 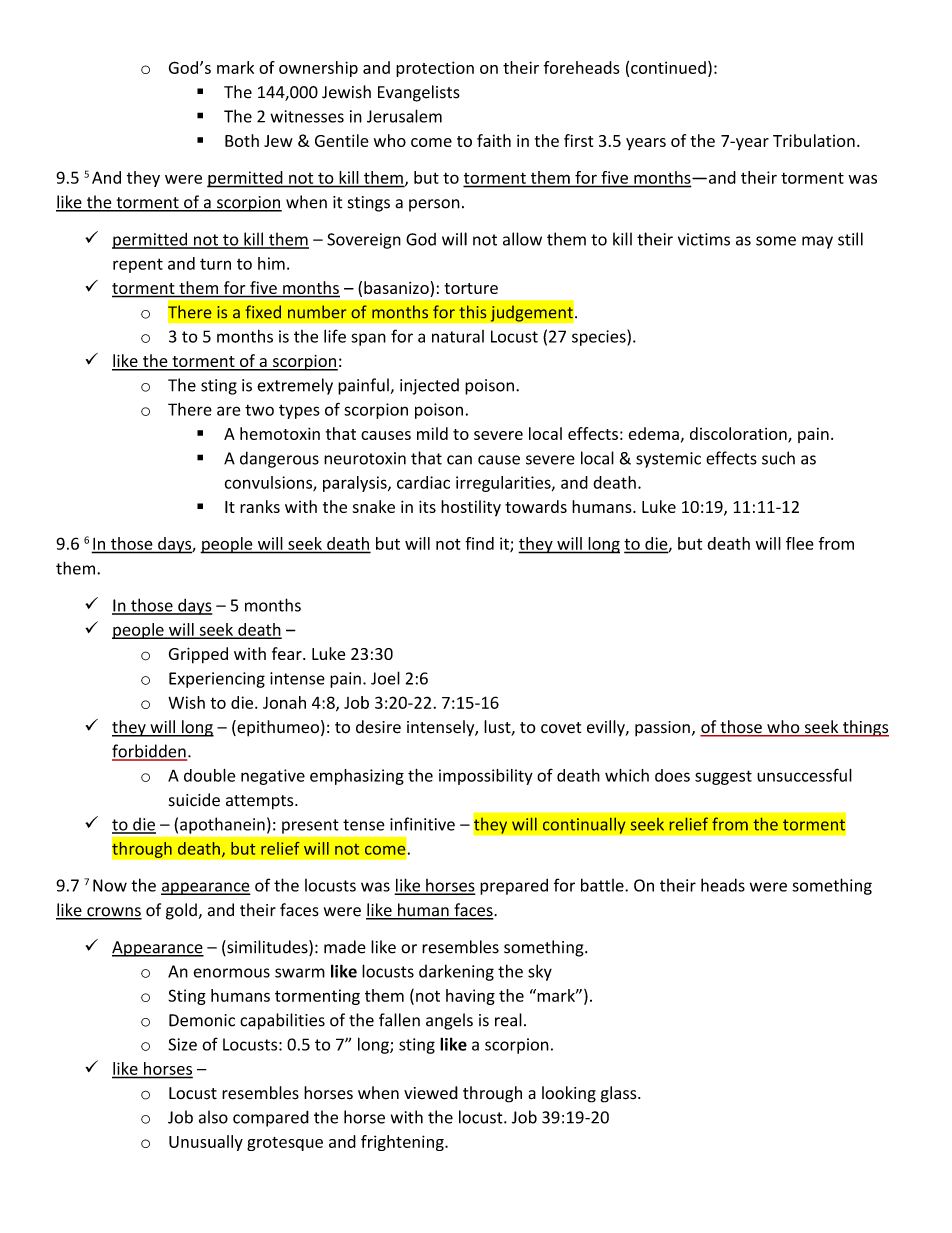 What do you see at coordinates (494, 140) in the screenshot?
I see `faith` at bounding box center [494, 140].
